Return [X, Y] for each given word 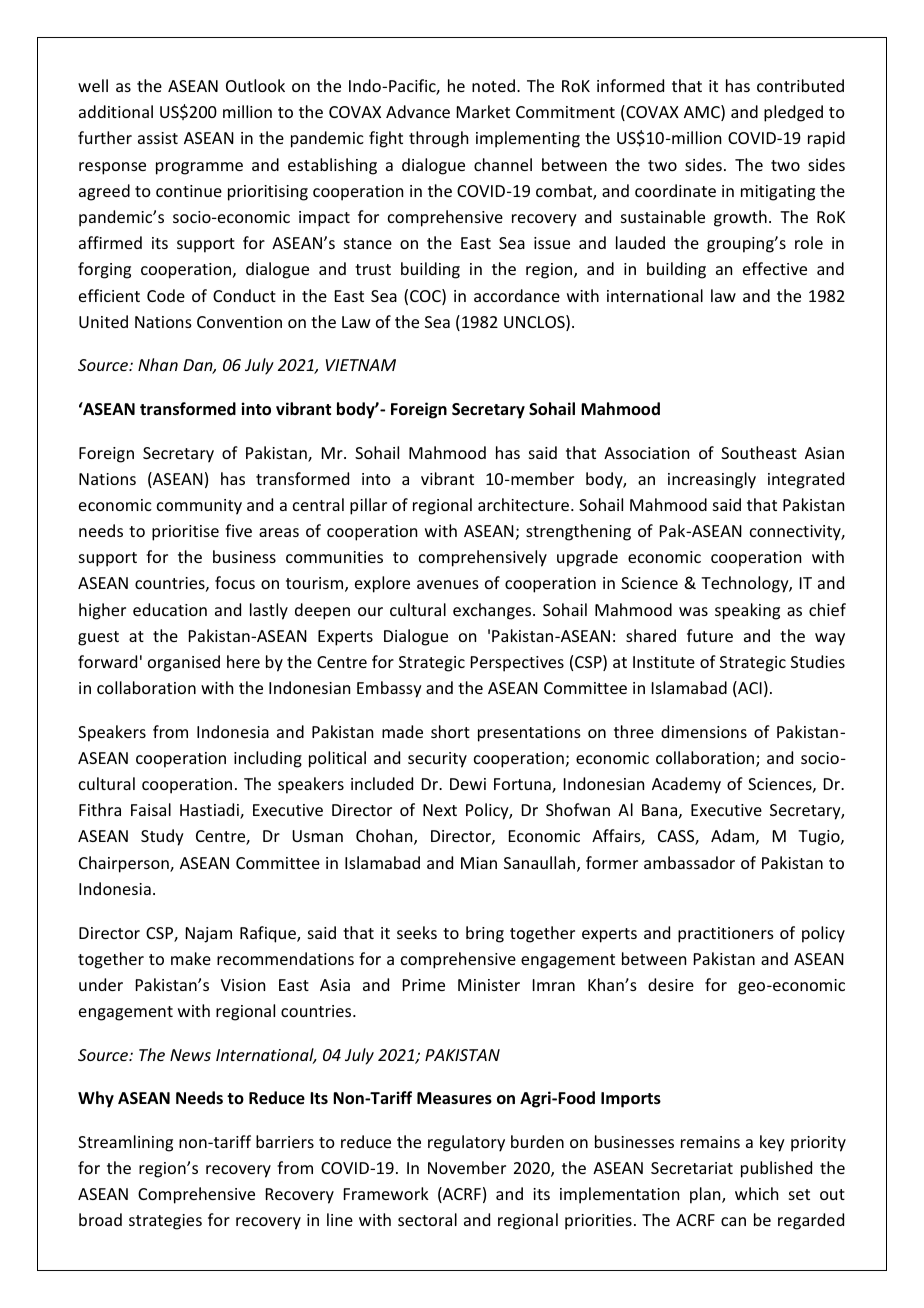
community [199, 507]
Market [483, 111]
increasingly [712, 480]
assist [158, 138]
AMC [703, 113]
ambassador [689, 862]
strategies [165, 1222]
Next [440, 810]
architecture [525, 504]
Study [162, 837]
